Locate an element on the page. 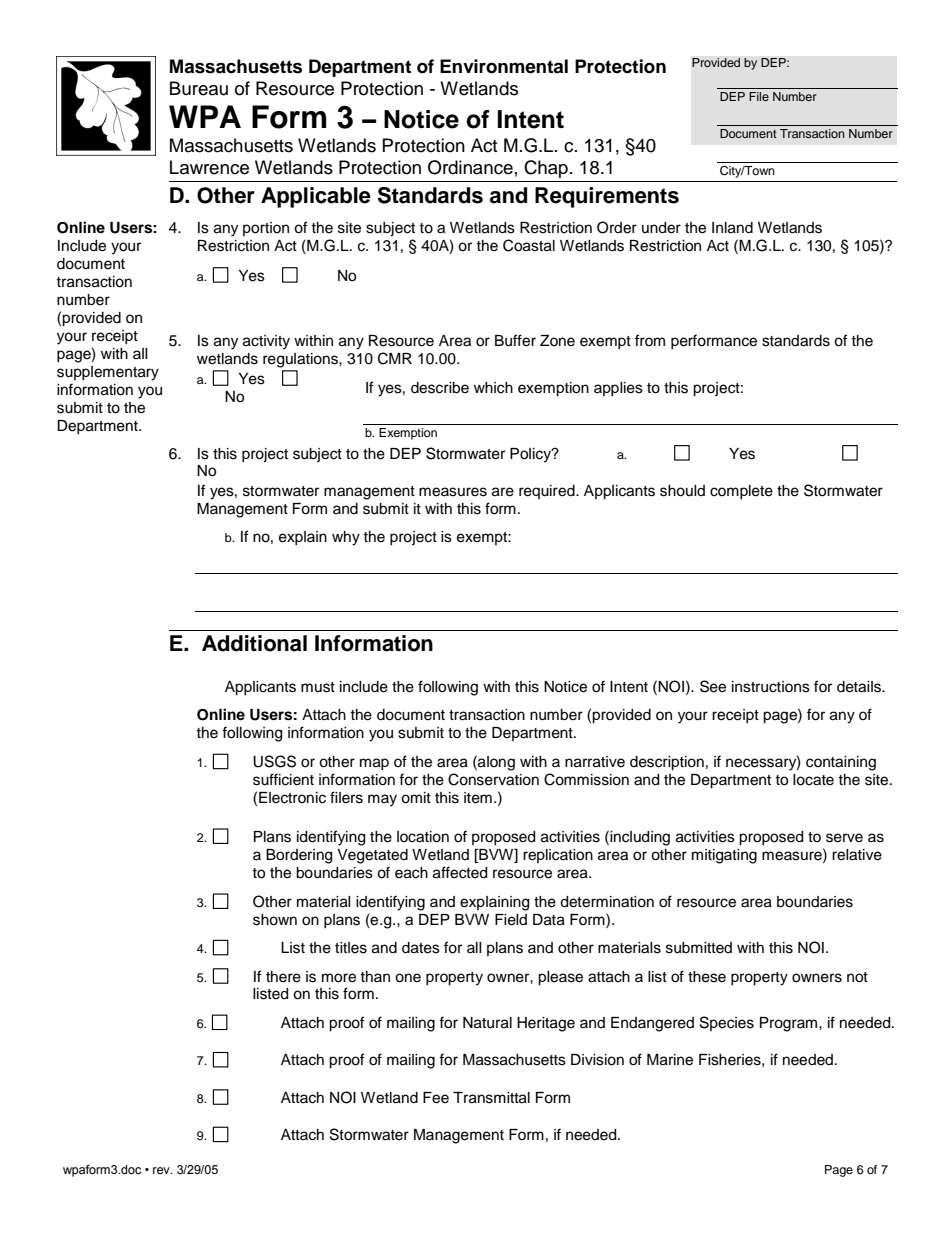 This image has width=952, height=1233. Inland is located at coordinates (732, 228).
